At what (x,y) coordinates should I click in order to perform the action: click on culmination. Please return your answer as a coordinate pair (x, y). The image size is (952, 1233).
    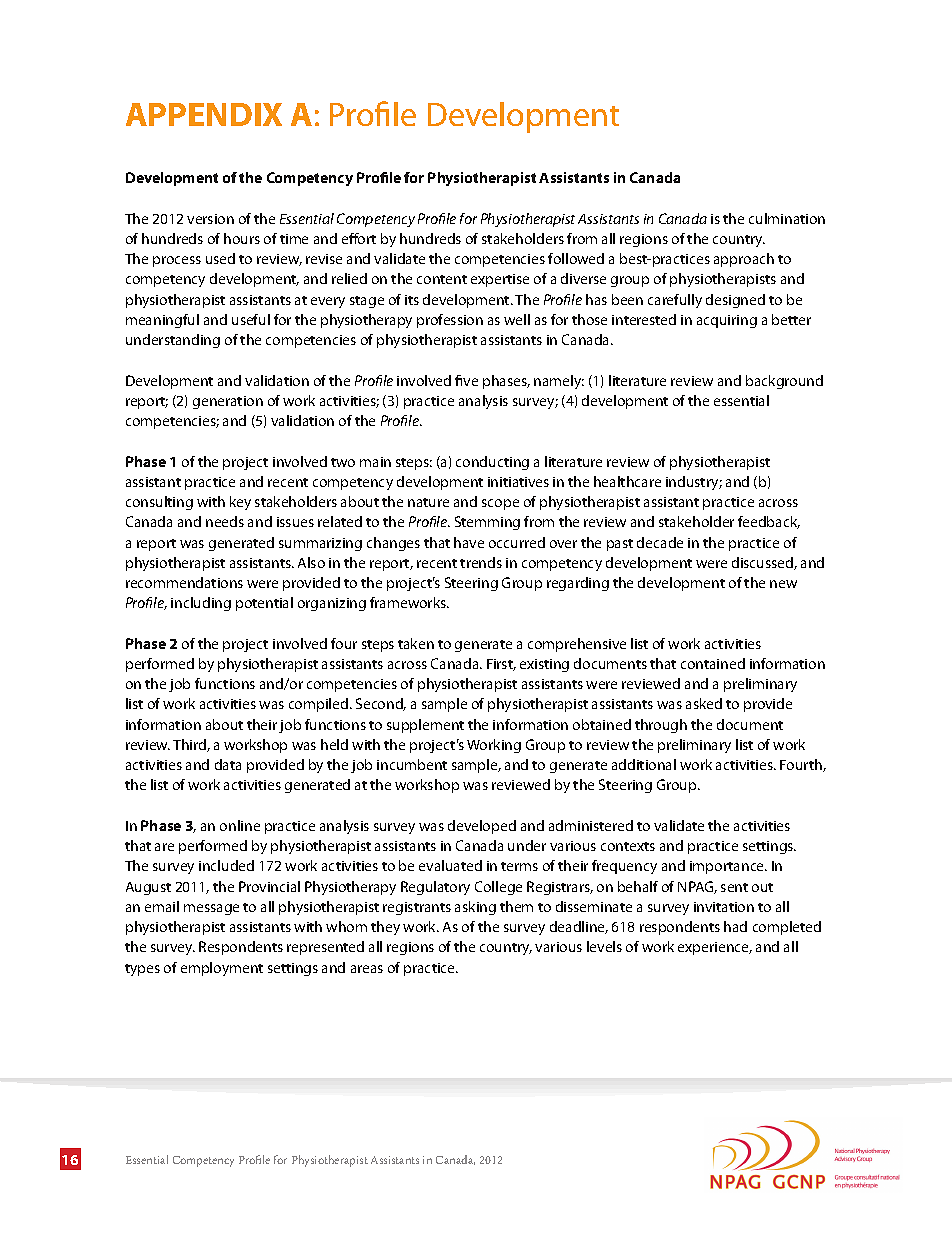
    Looking at the image, I should click on (787, 218).
